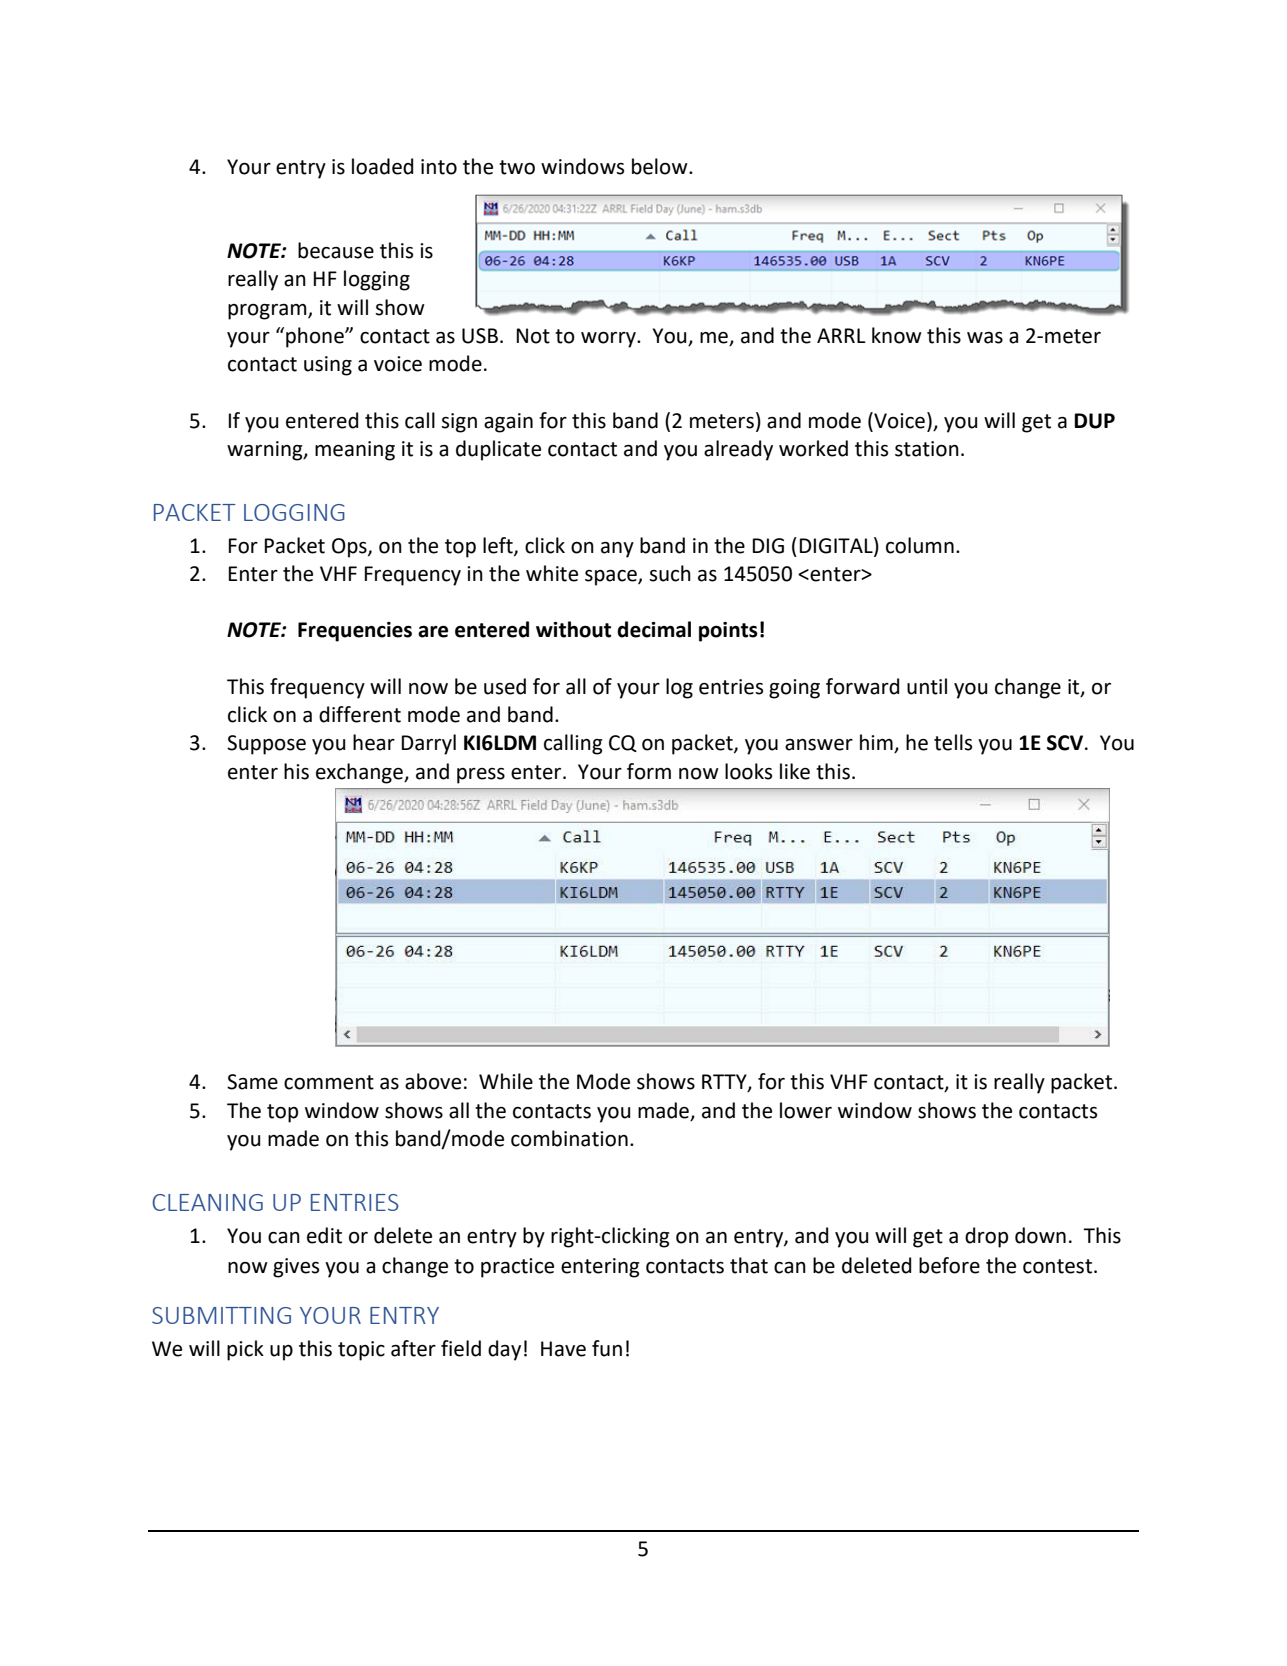 The height and width of the screenshot is (1666, 1287). Describe the element at coordinates (897, 335) in the screenshot. I see `know` at that location.
